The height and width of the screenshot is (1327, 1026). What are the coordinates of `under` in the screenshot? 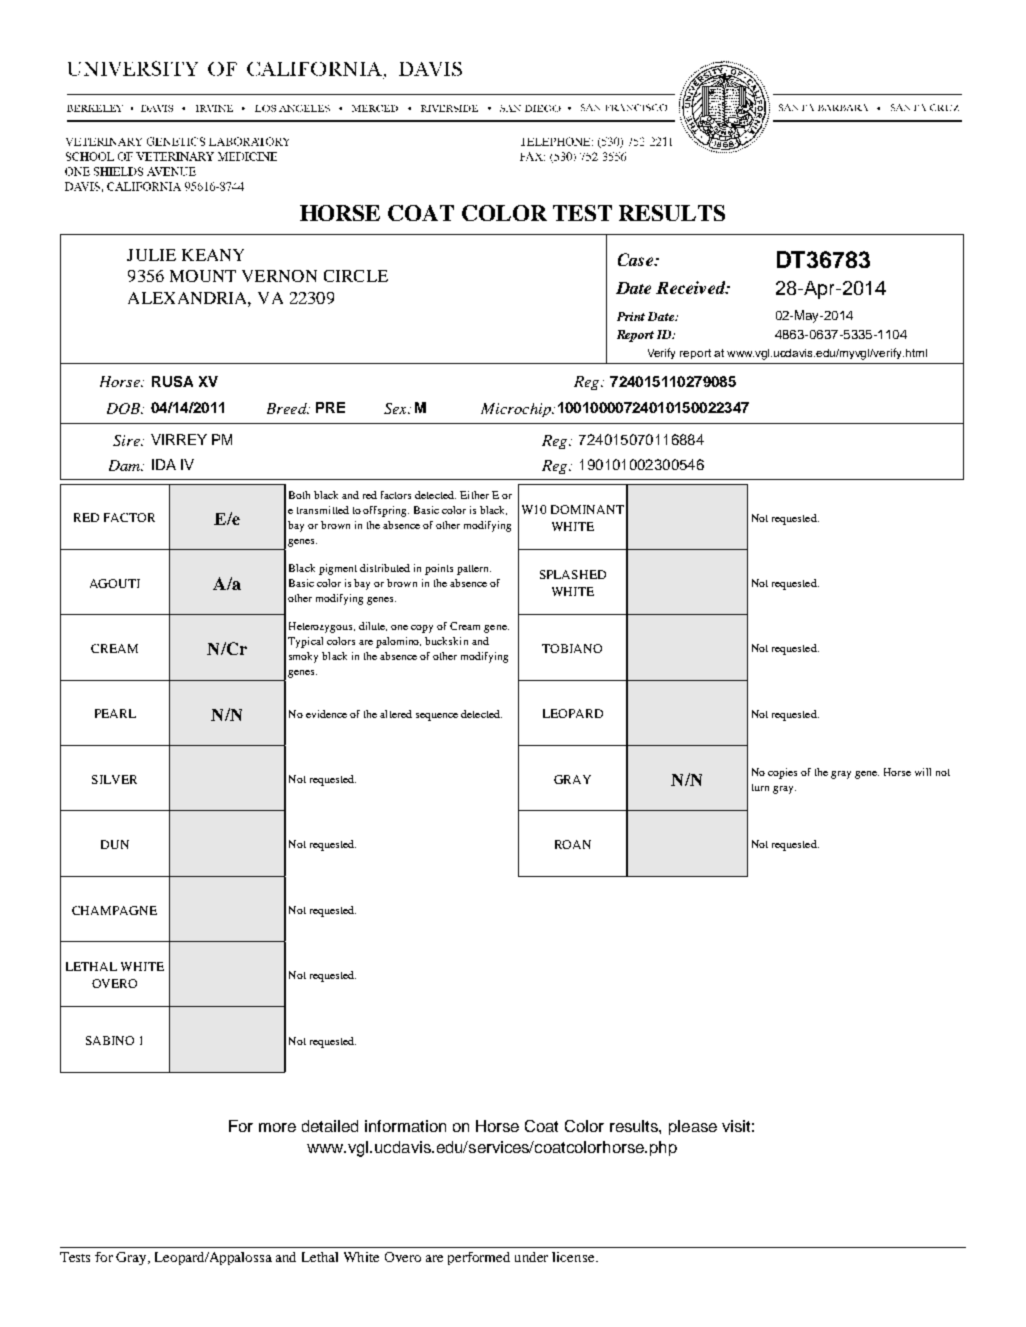 It's located at (531, 1257).
